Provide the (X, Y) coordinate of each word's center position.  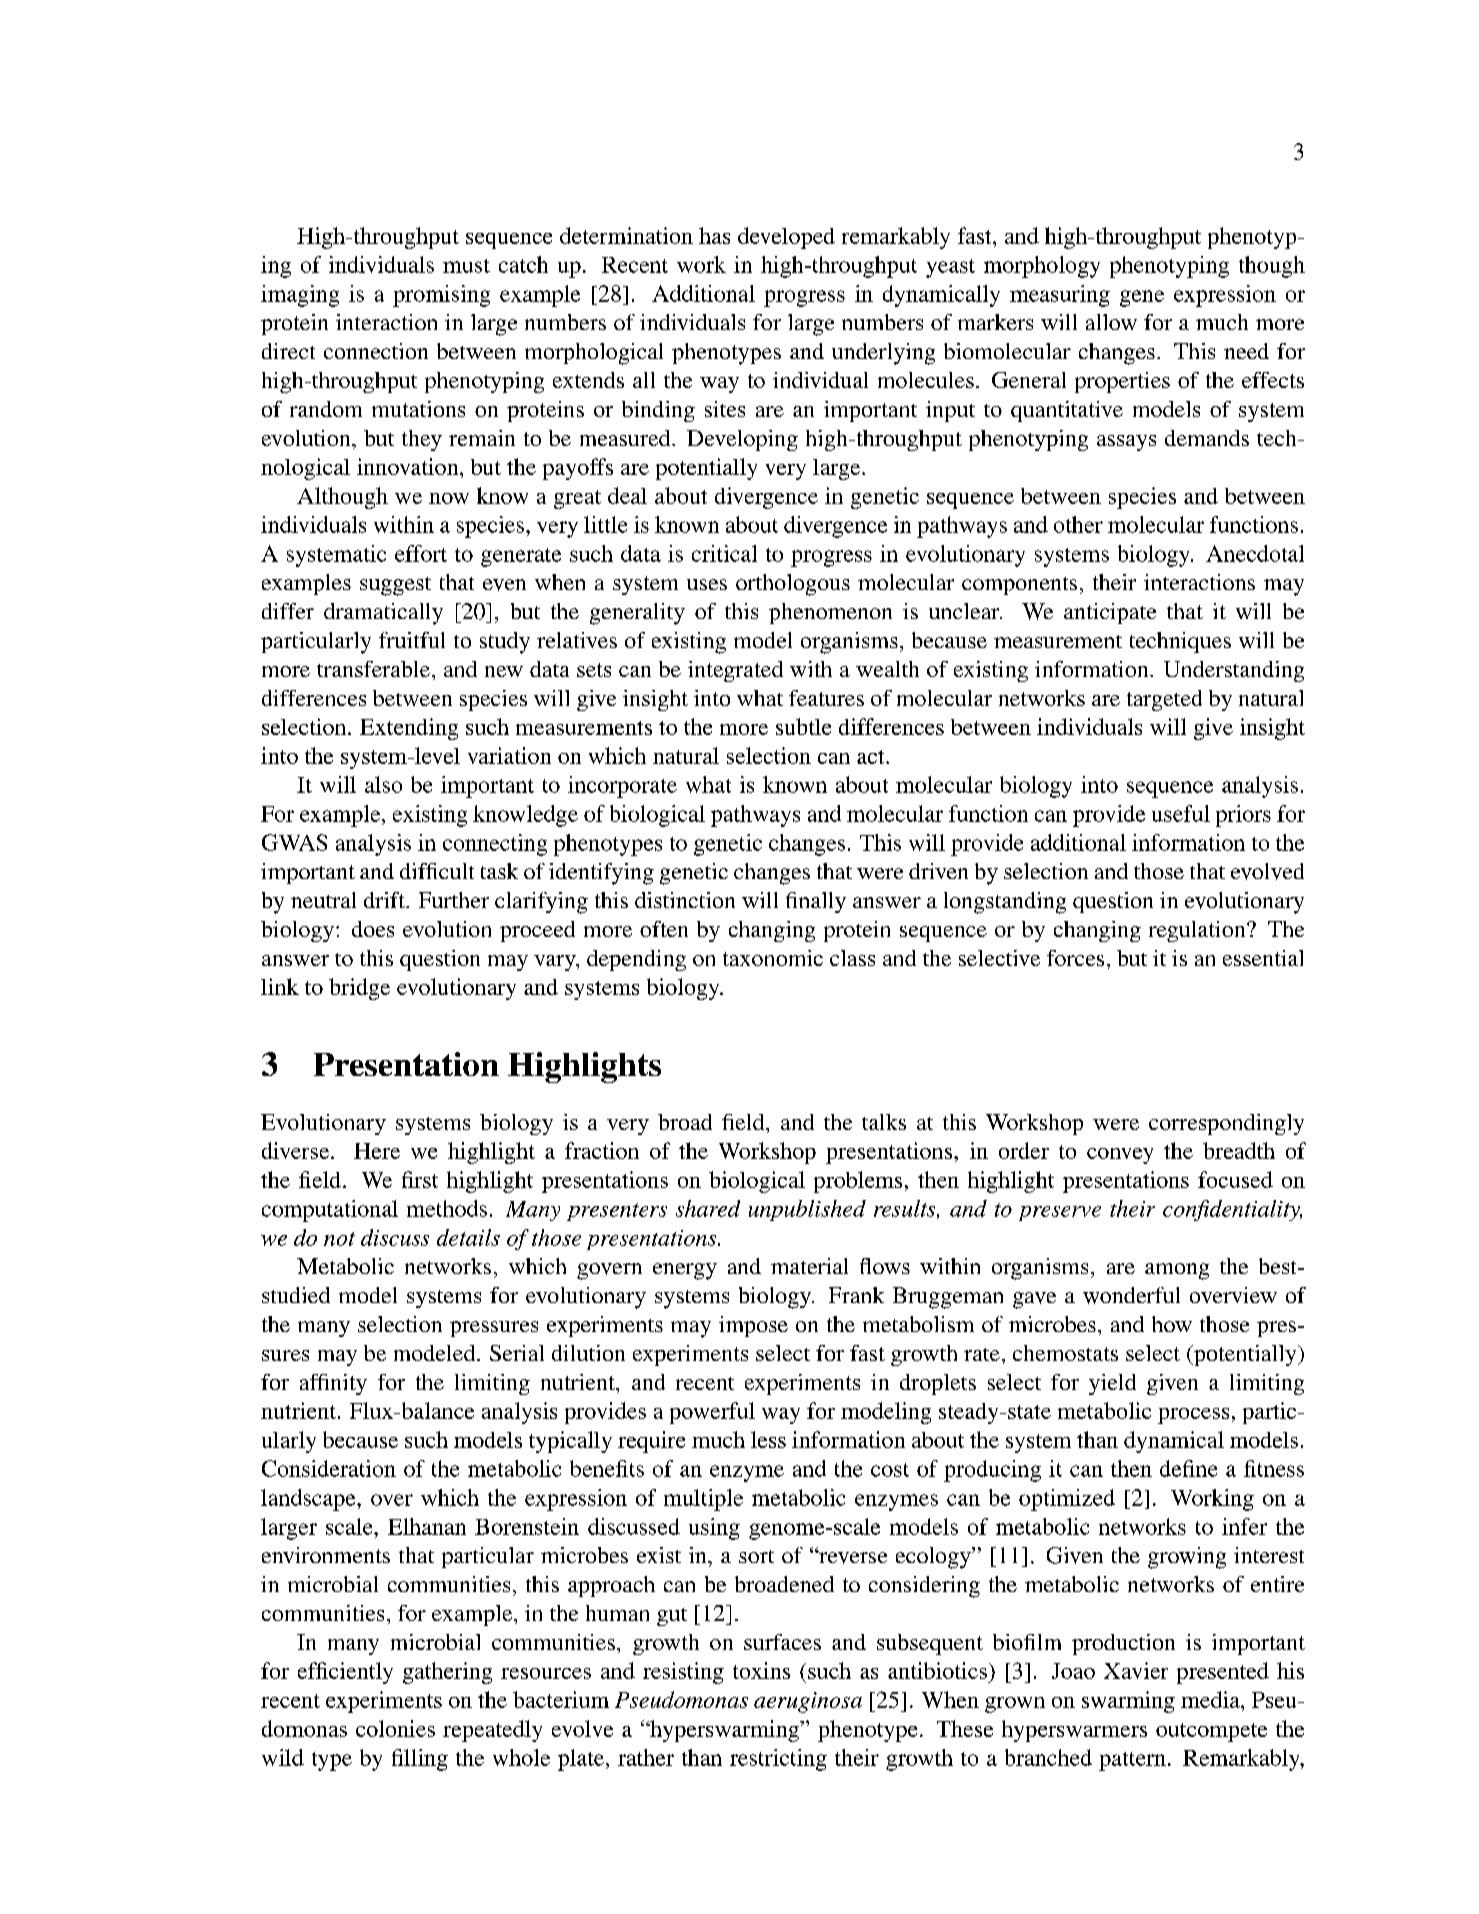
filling (420, 1760)
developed (786, 238)
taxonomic (773, 958)
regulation (1198, 931)
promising (441, 296)
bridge (359, 989)
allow (1111, 322)
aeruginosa (808, 1702)
